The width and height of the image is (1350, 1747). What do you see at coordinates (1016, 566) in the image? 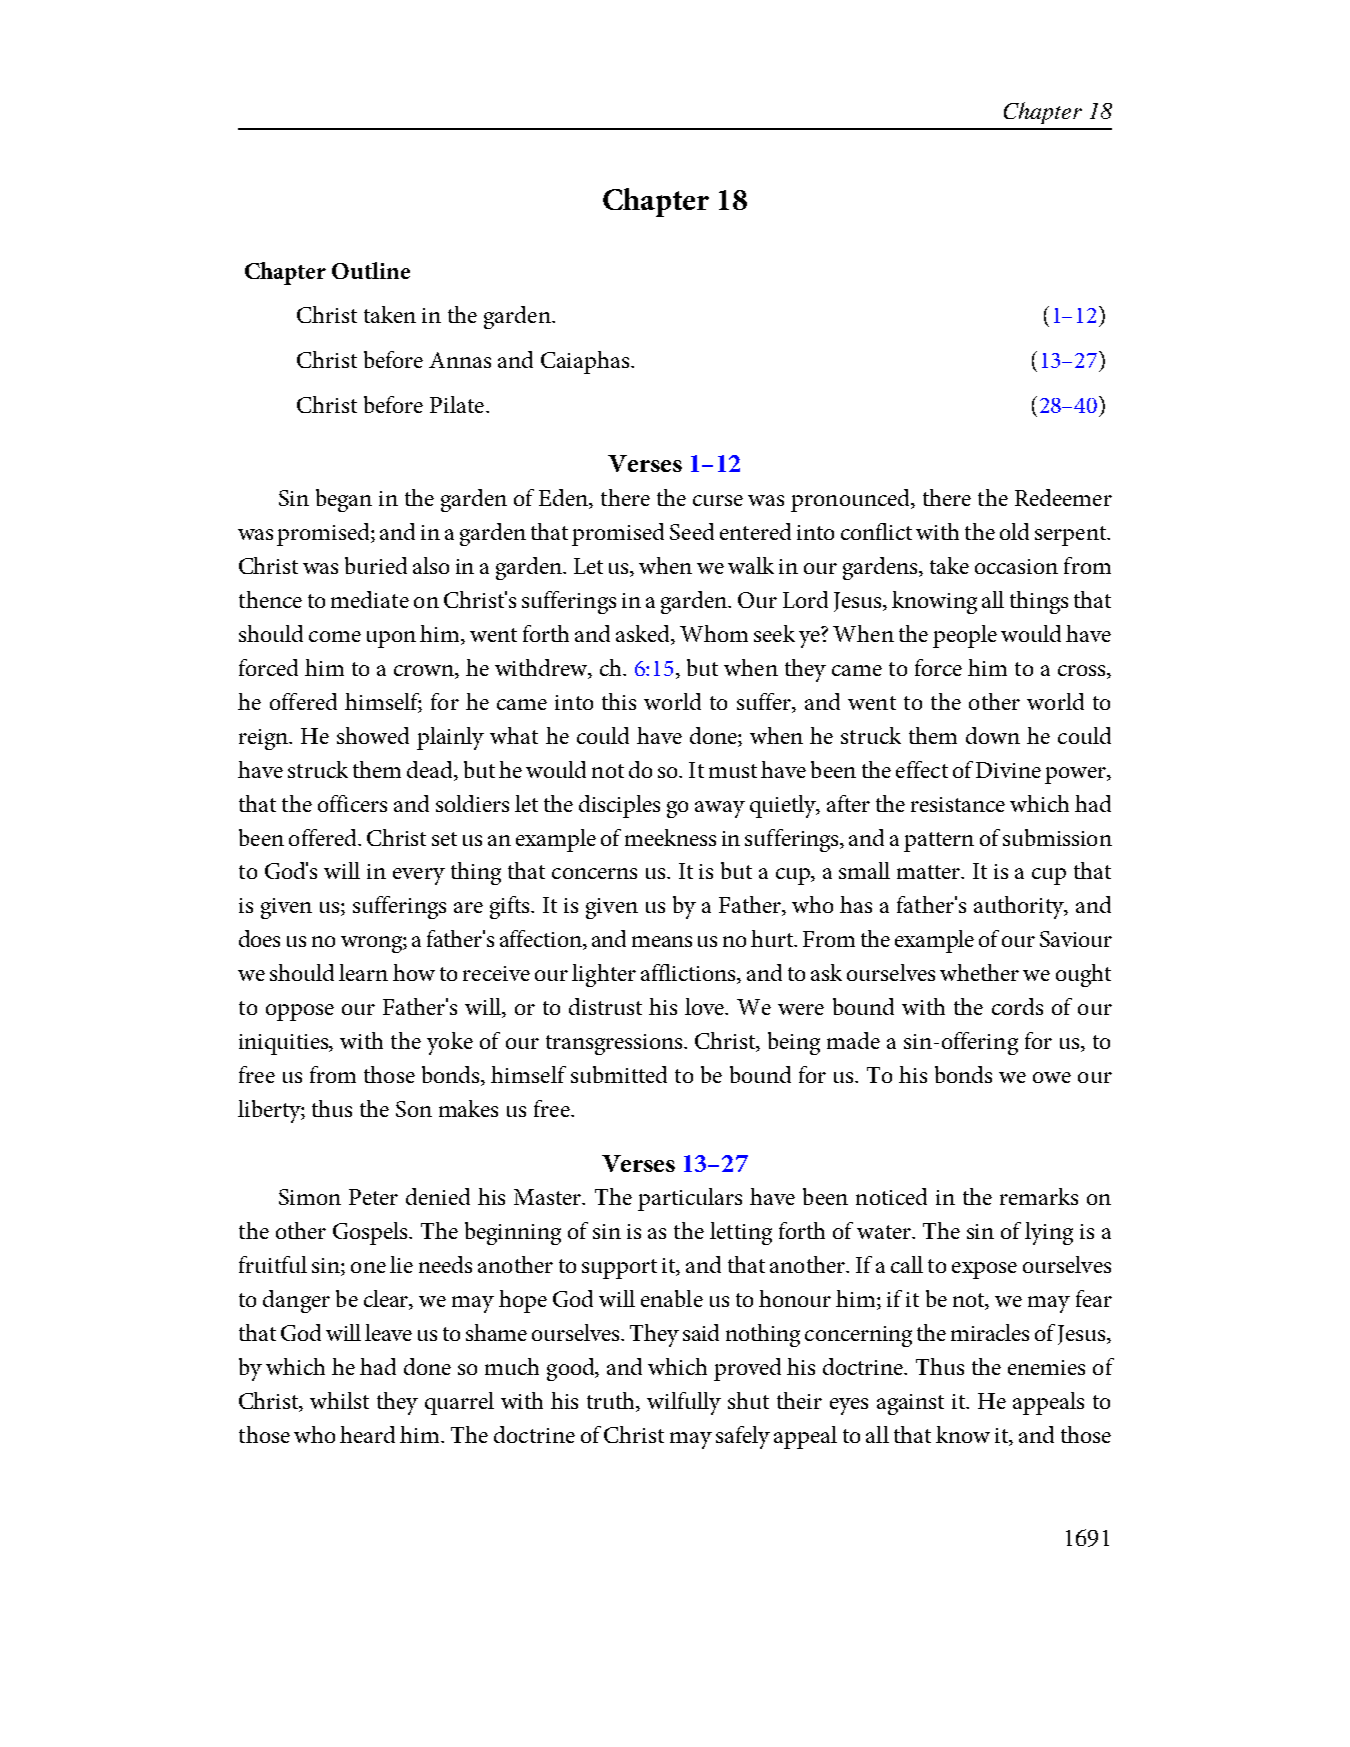
I see `occasion` at bounding box center [1016, 566].
